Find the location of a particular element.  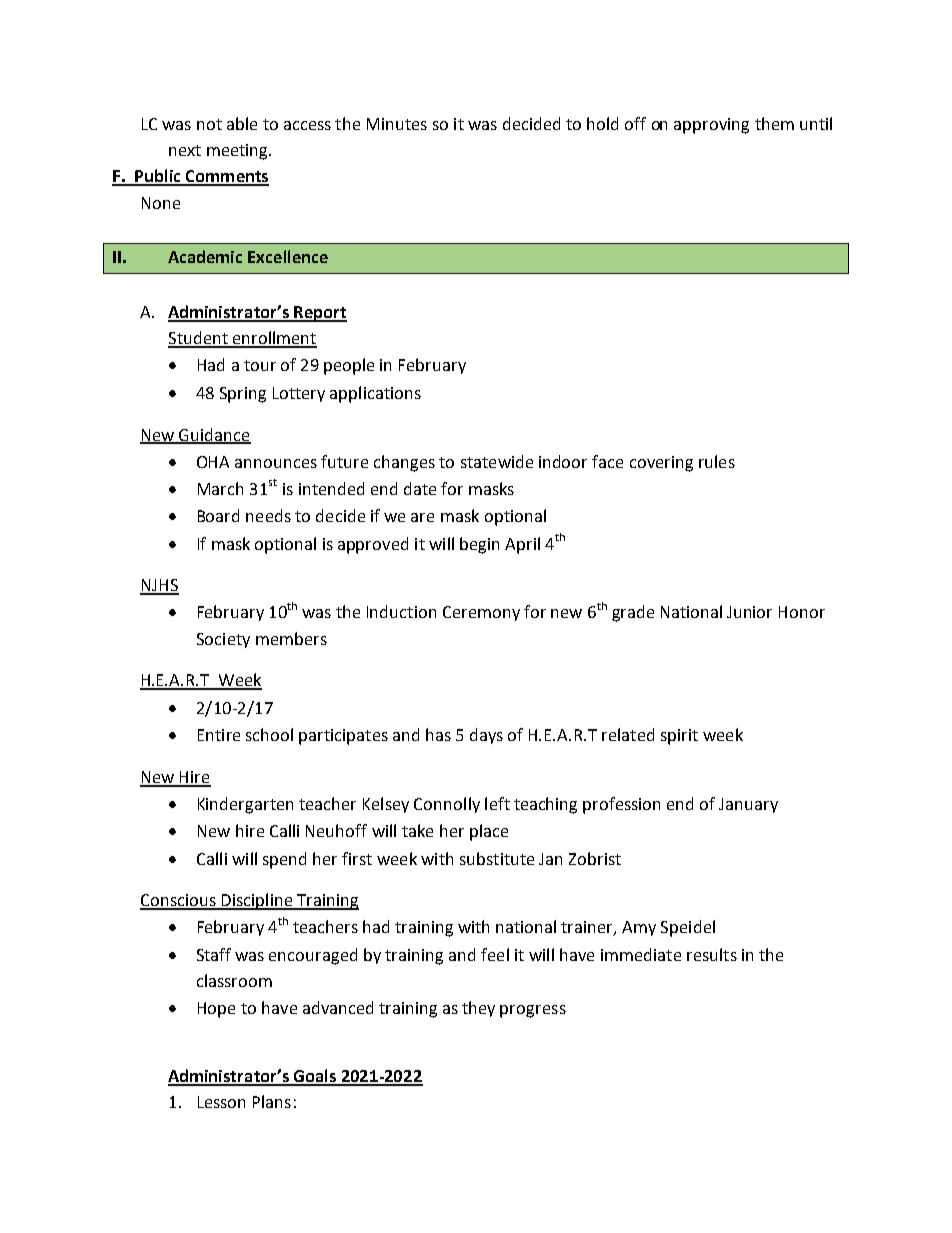

days is located at coordinates (486, 736).
